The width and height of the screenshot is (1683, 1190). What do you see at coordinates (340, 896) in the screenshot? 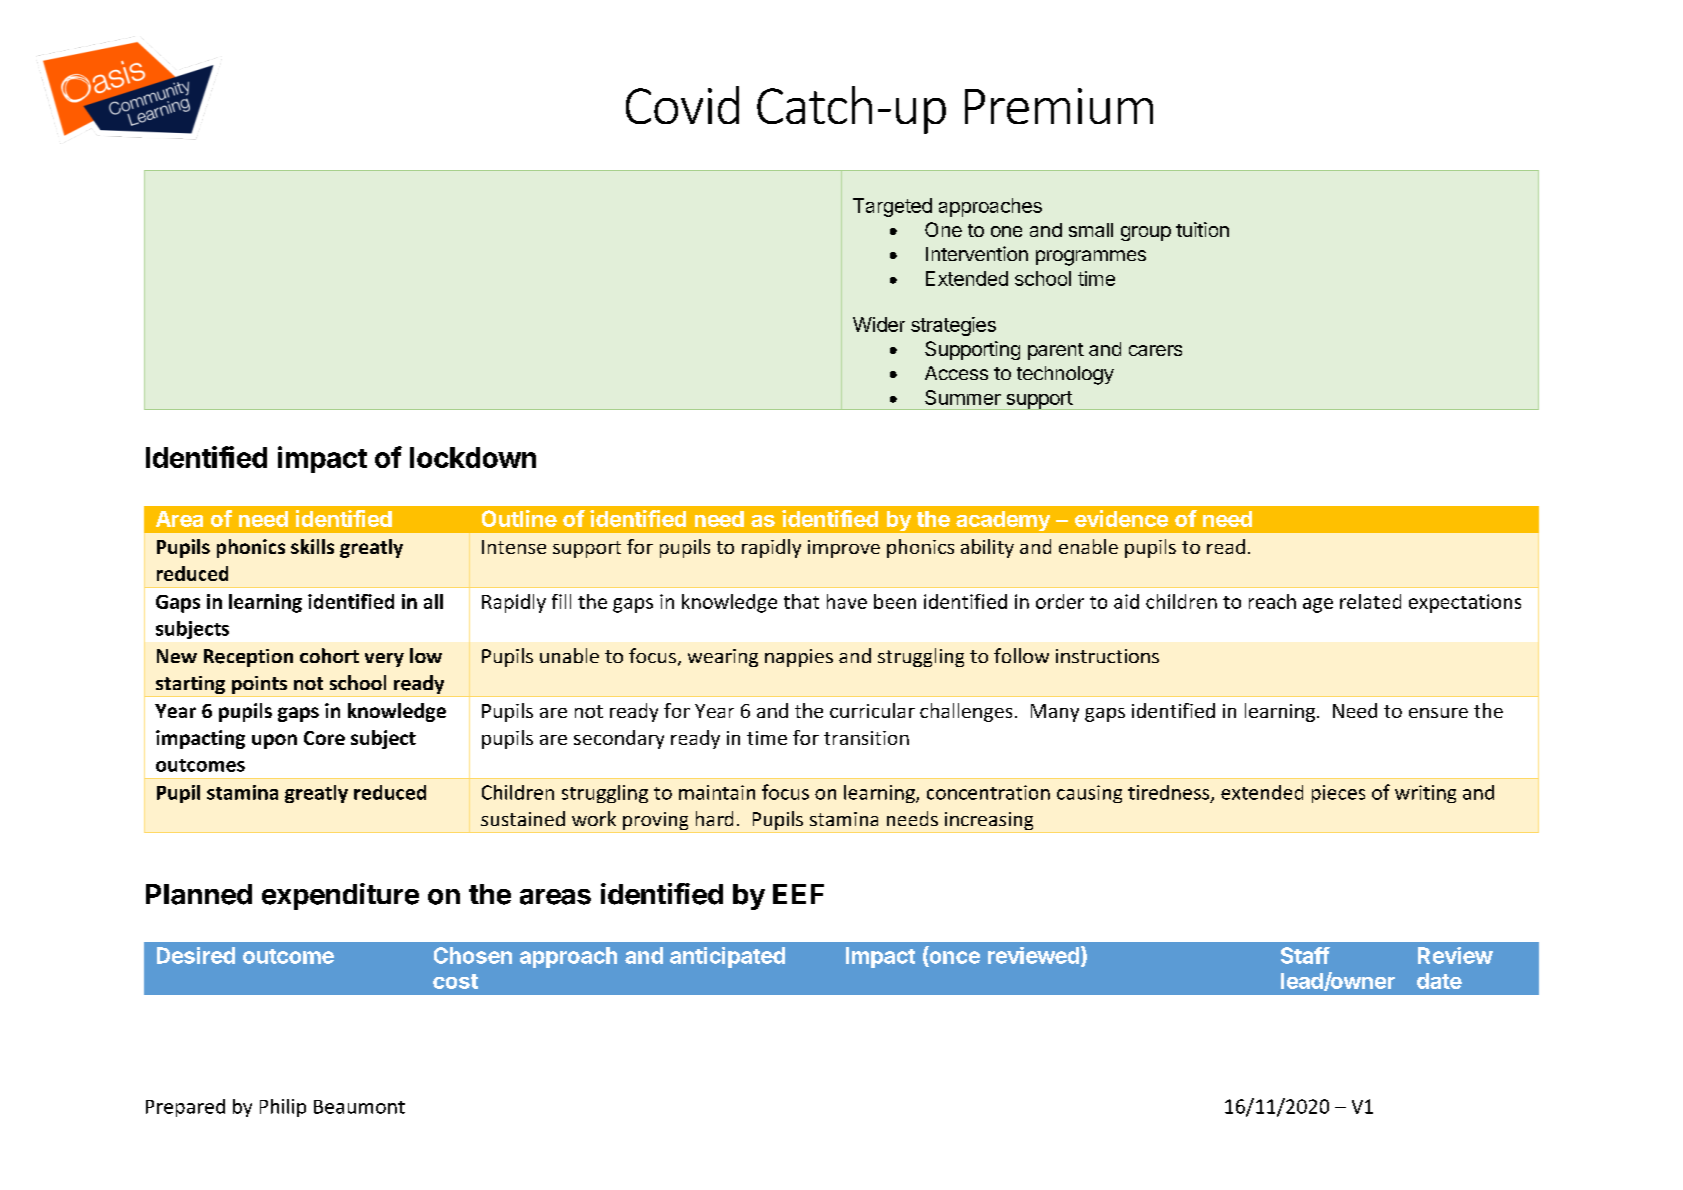
I see `expenditure` at bounding box center [340, 896].
